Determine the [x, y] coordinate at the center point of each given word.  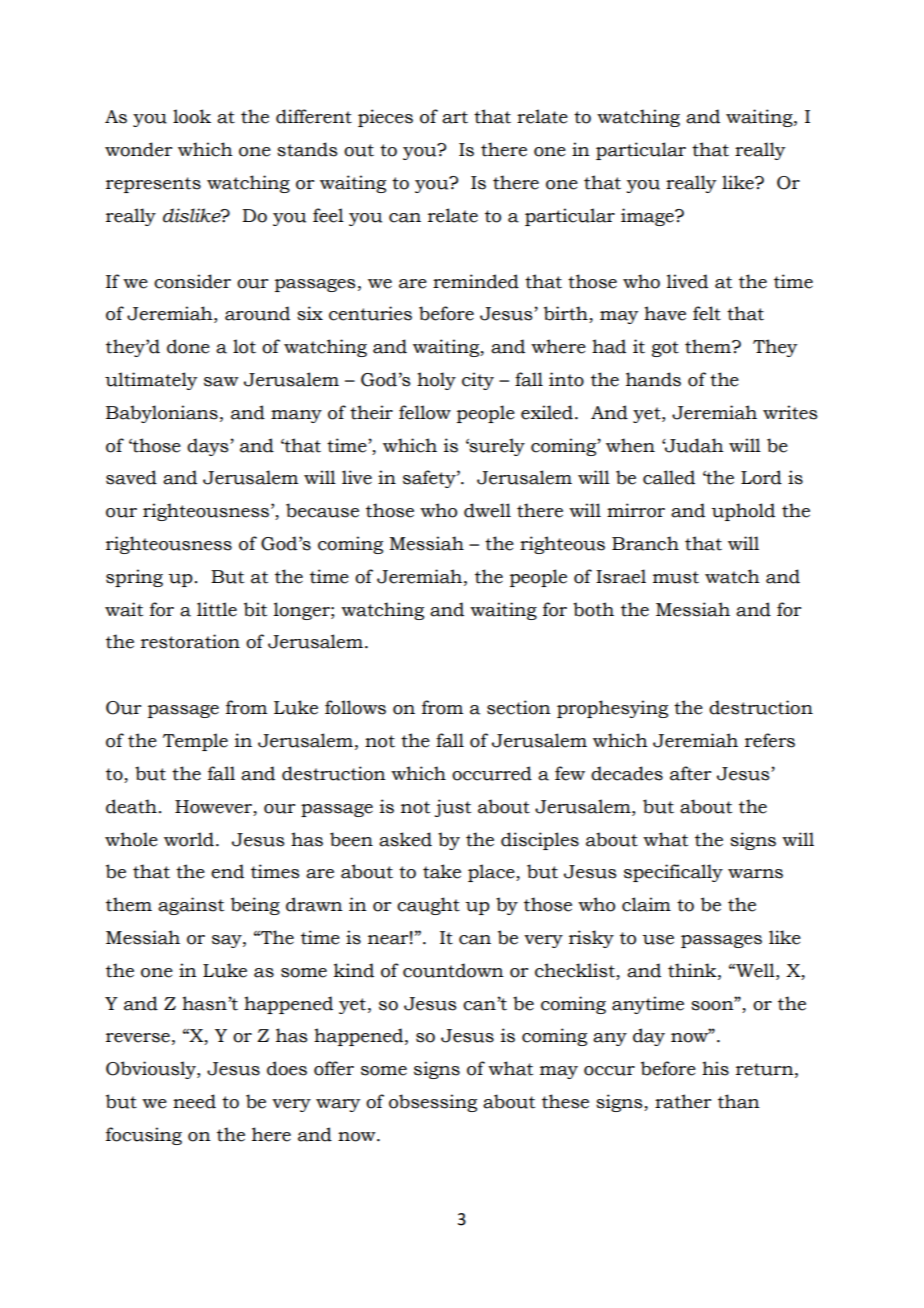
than [739, 1101]
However [213, 807]
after [690, 773]
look [192, 116]
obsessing [433, 1103]
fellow [425, 412]
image [648, 217]
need [194, 1101]
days [209, 447]
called [669, 477]
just [453, 808]
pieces [385, 118]
